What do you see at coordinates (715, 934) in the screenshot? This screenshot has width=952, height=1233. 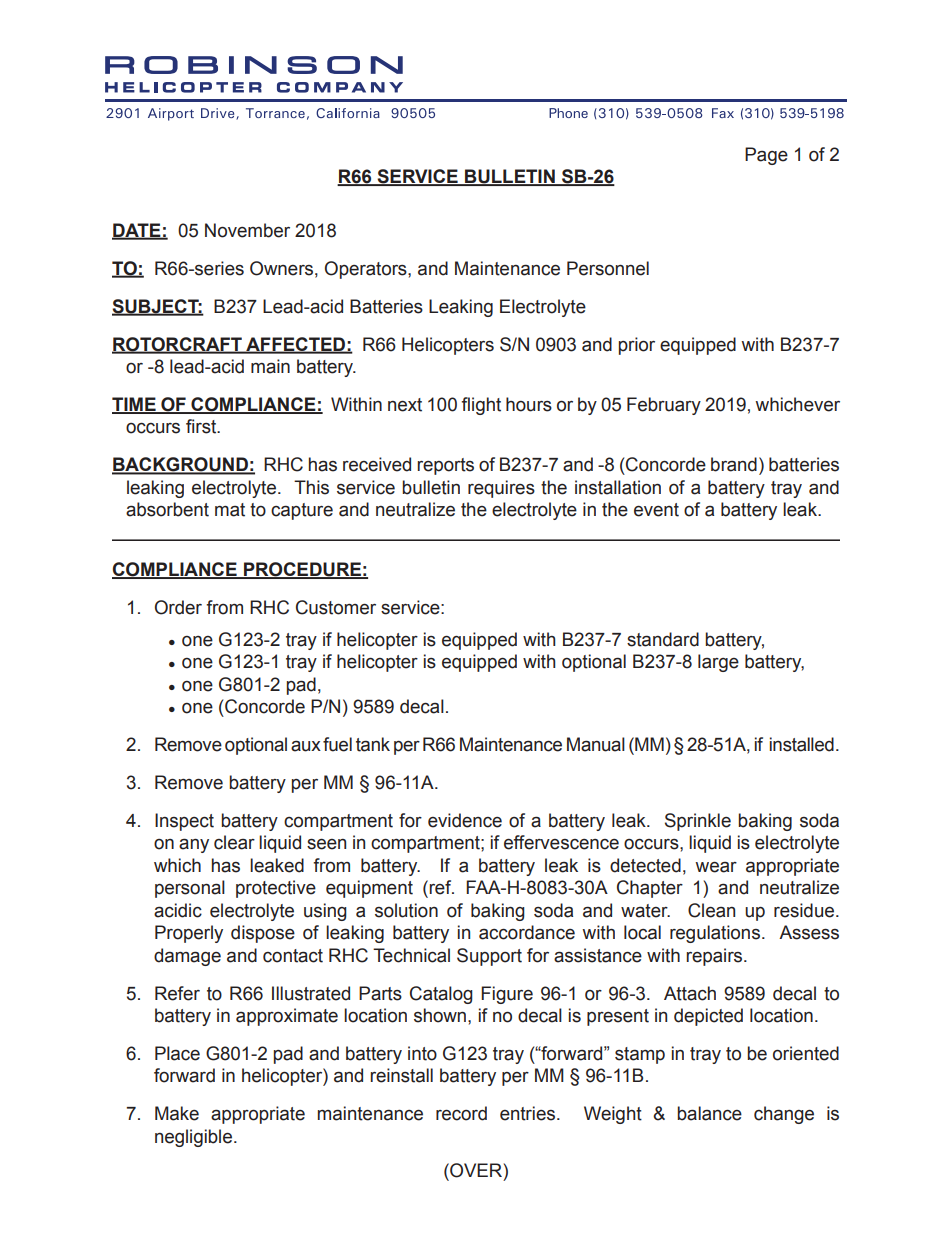 I see `regulations` at bounding box center [715, 934].
